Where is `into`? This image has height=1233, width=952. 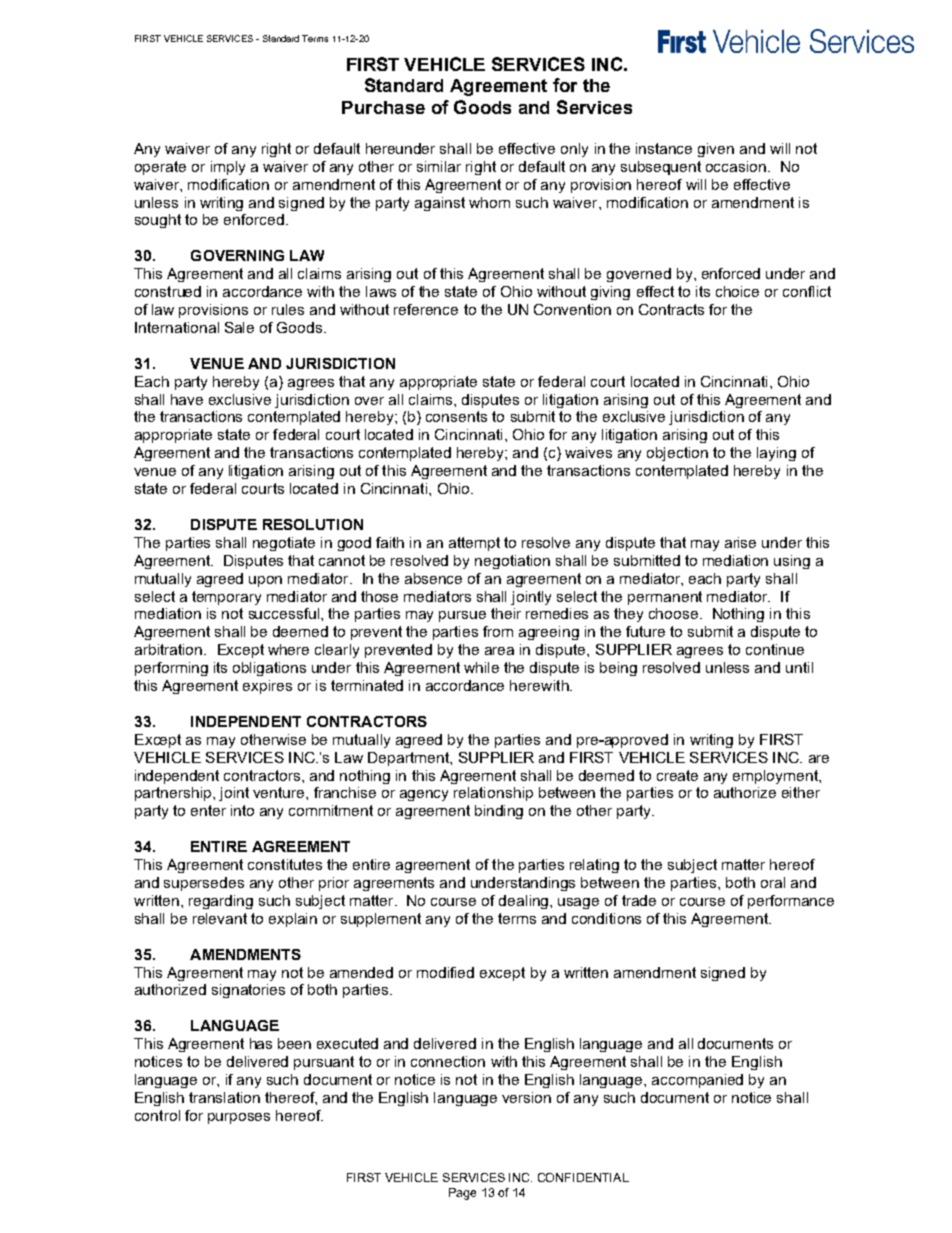
into is located at coordinates (242, 810).
